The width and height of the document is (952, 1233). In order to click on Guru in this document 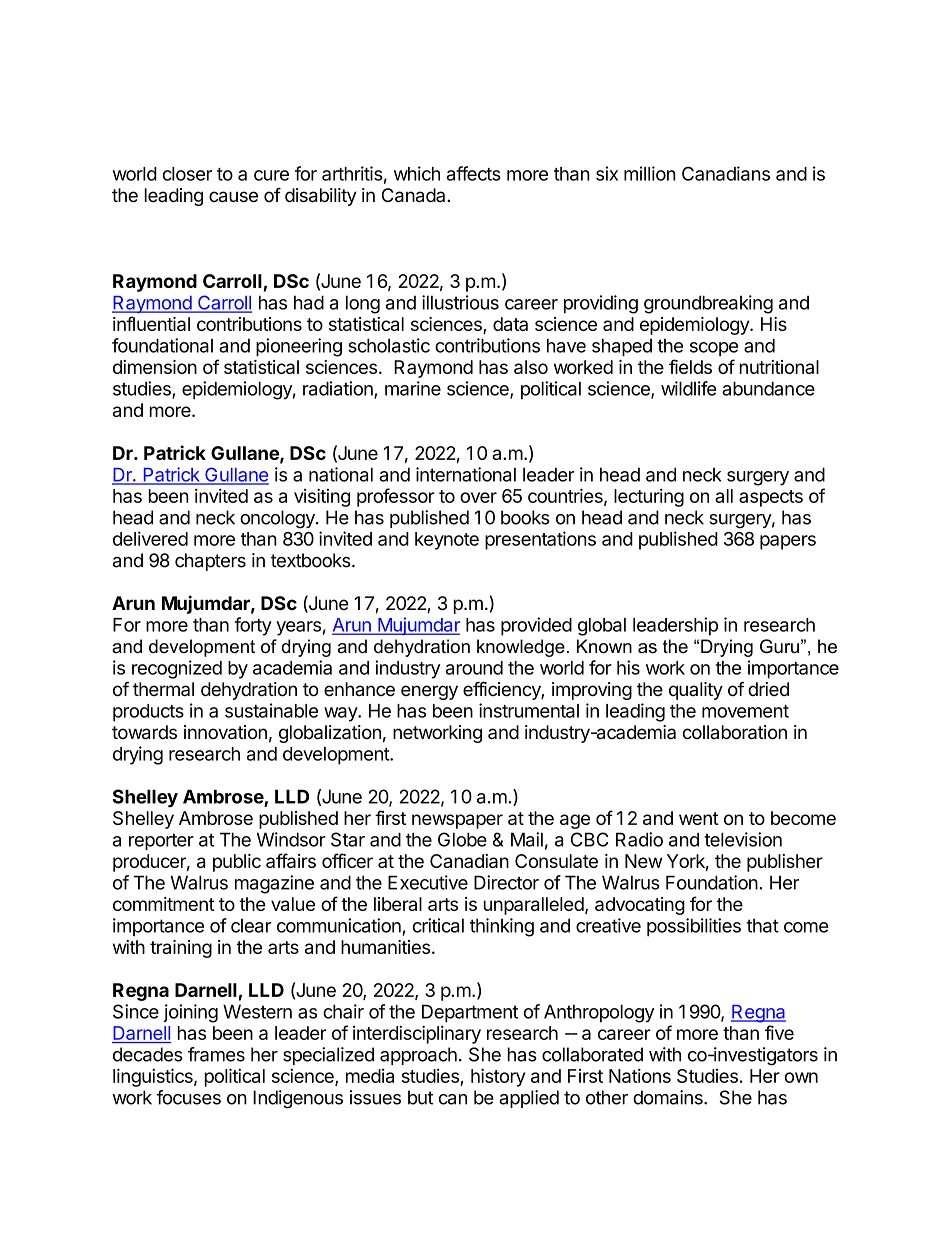, I will do `click(779, 646)`.
